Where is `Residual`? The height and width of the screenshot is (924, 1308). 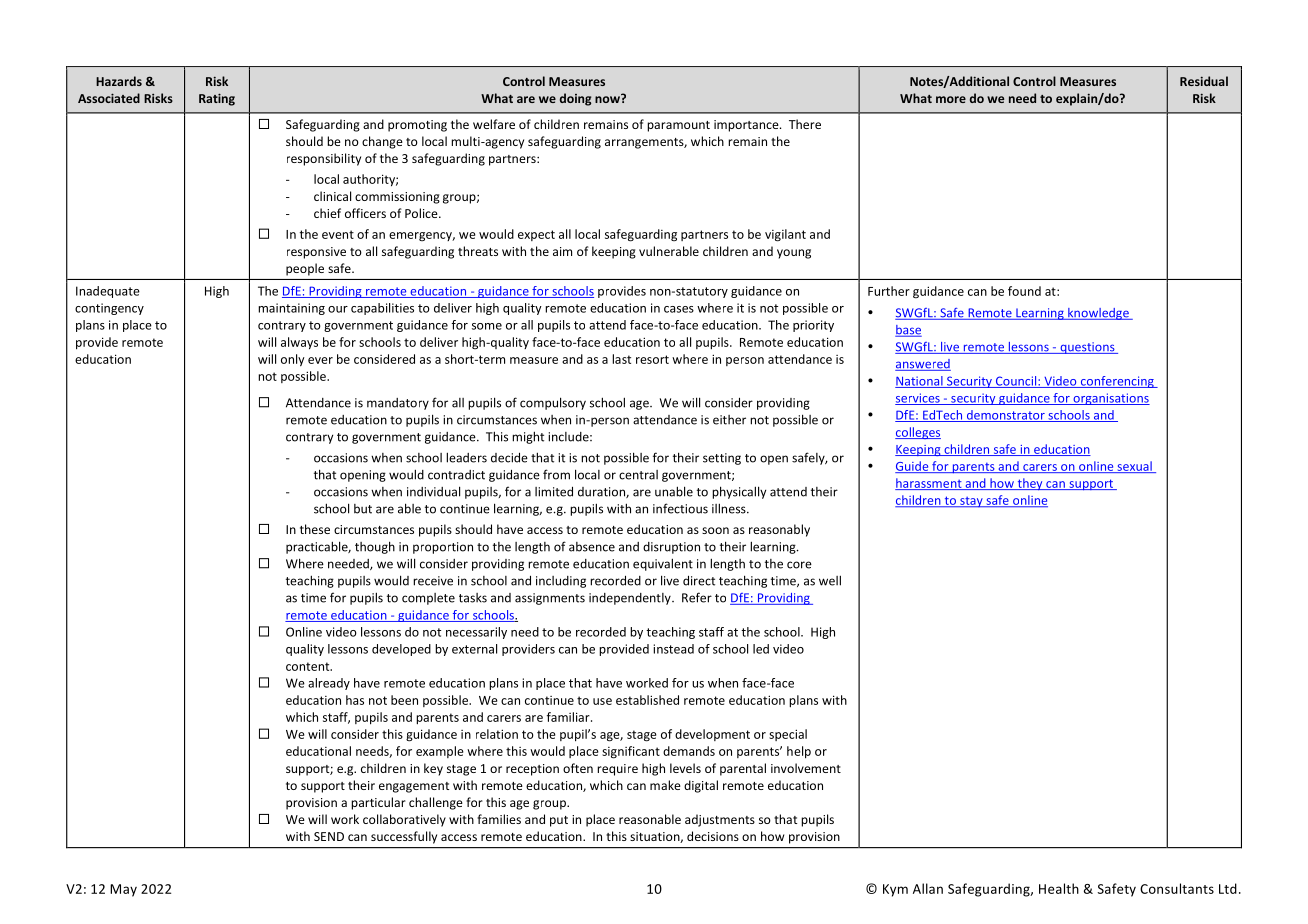 Residual is located at coordinates (1204, 81).
